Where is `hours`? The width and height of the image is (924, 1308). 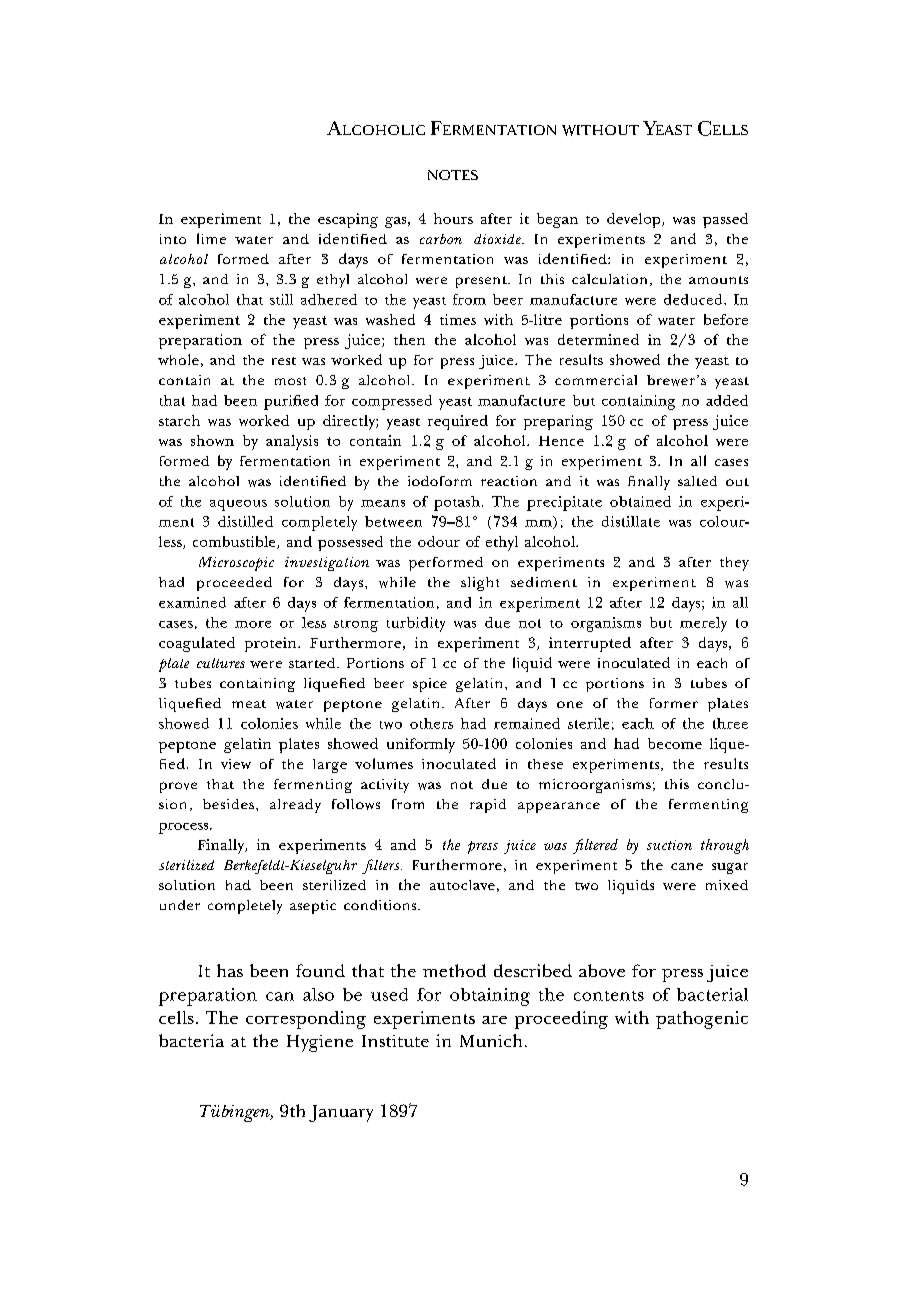 hours is located at coordinates (453, 218).
